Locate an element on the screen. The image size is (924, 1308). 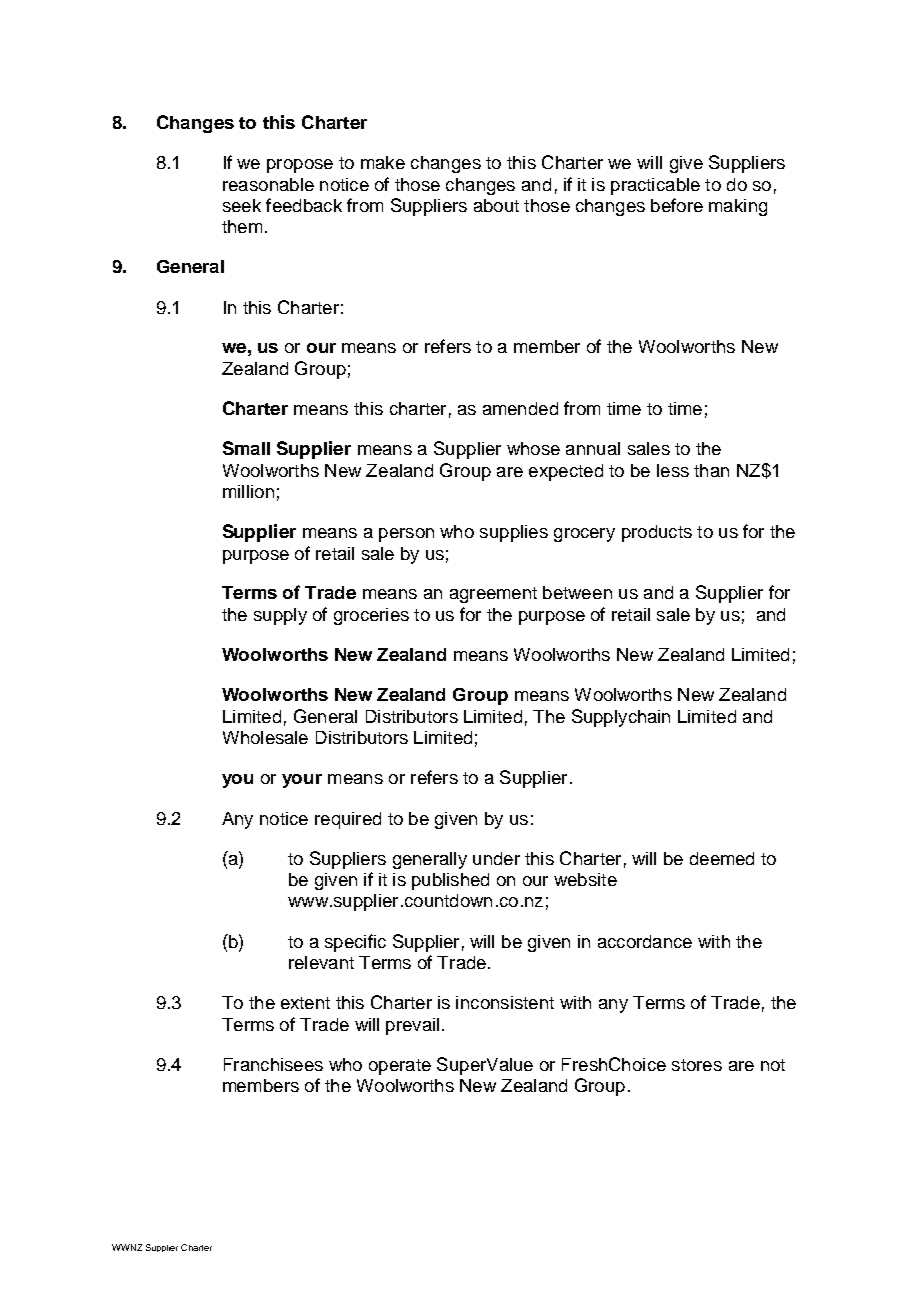
inconsistent is located at coordinates (505, 1002).
